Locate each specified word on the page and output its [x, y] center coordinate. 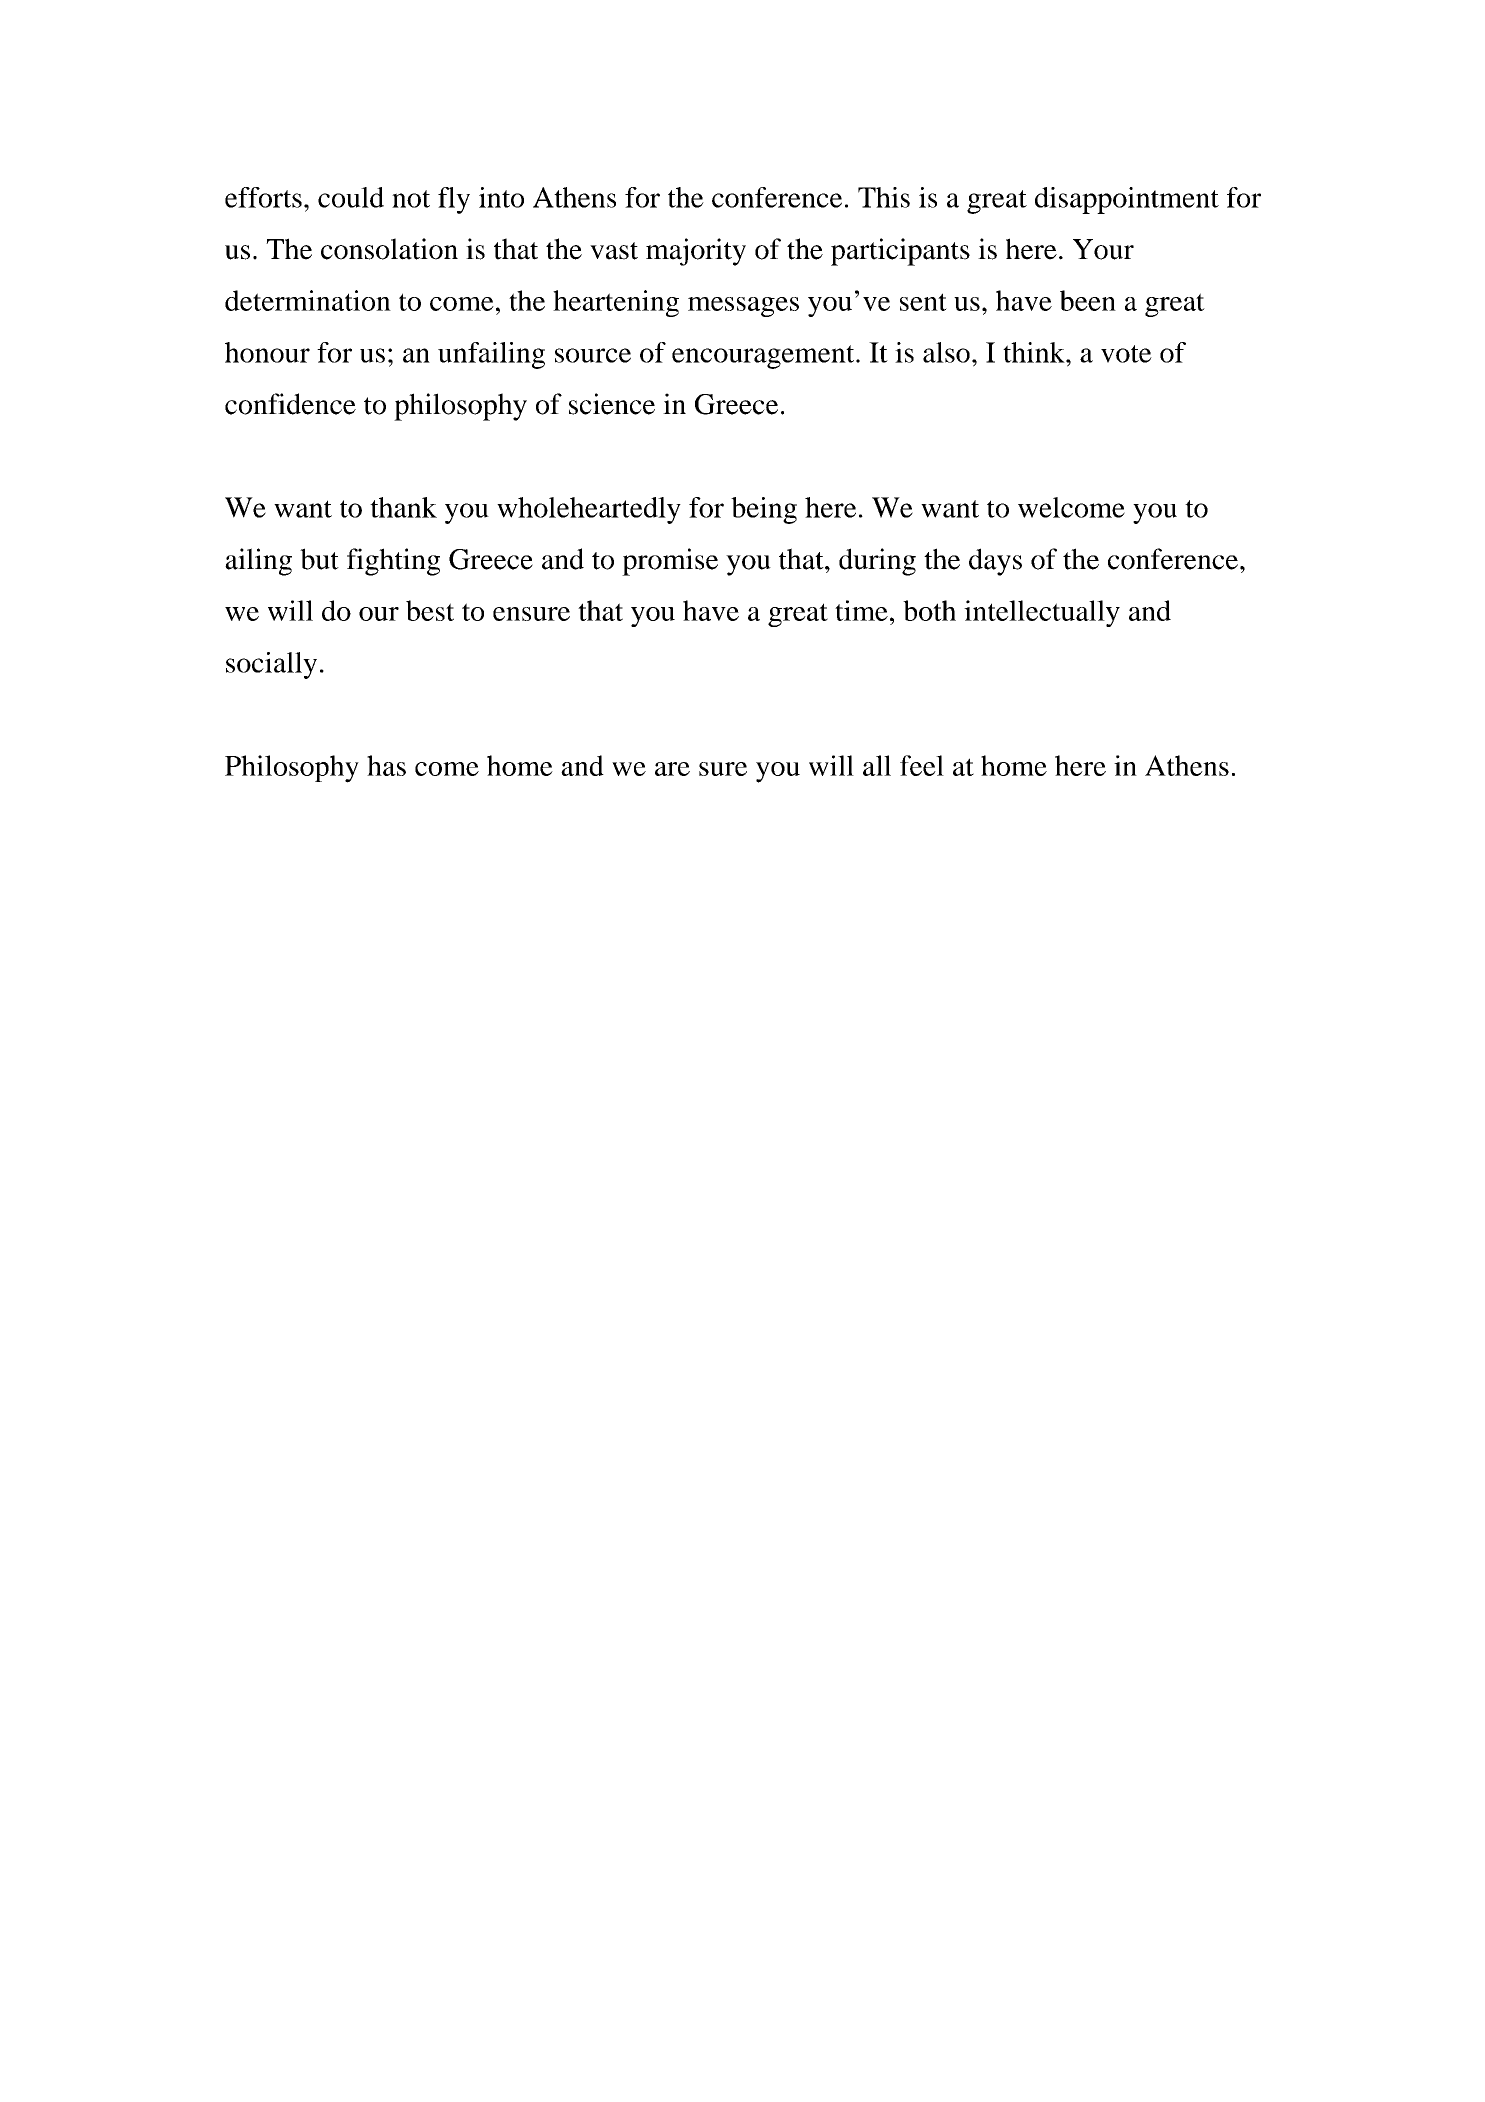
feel [922, 765]
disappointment [1127, 200]
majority [696, 252]
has [386, 765]
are [672, 769]
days [995, 562]
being [764, 510]
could [351, 197]
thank [403, 507]
